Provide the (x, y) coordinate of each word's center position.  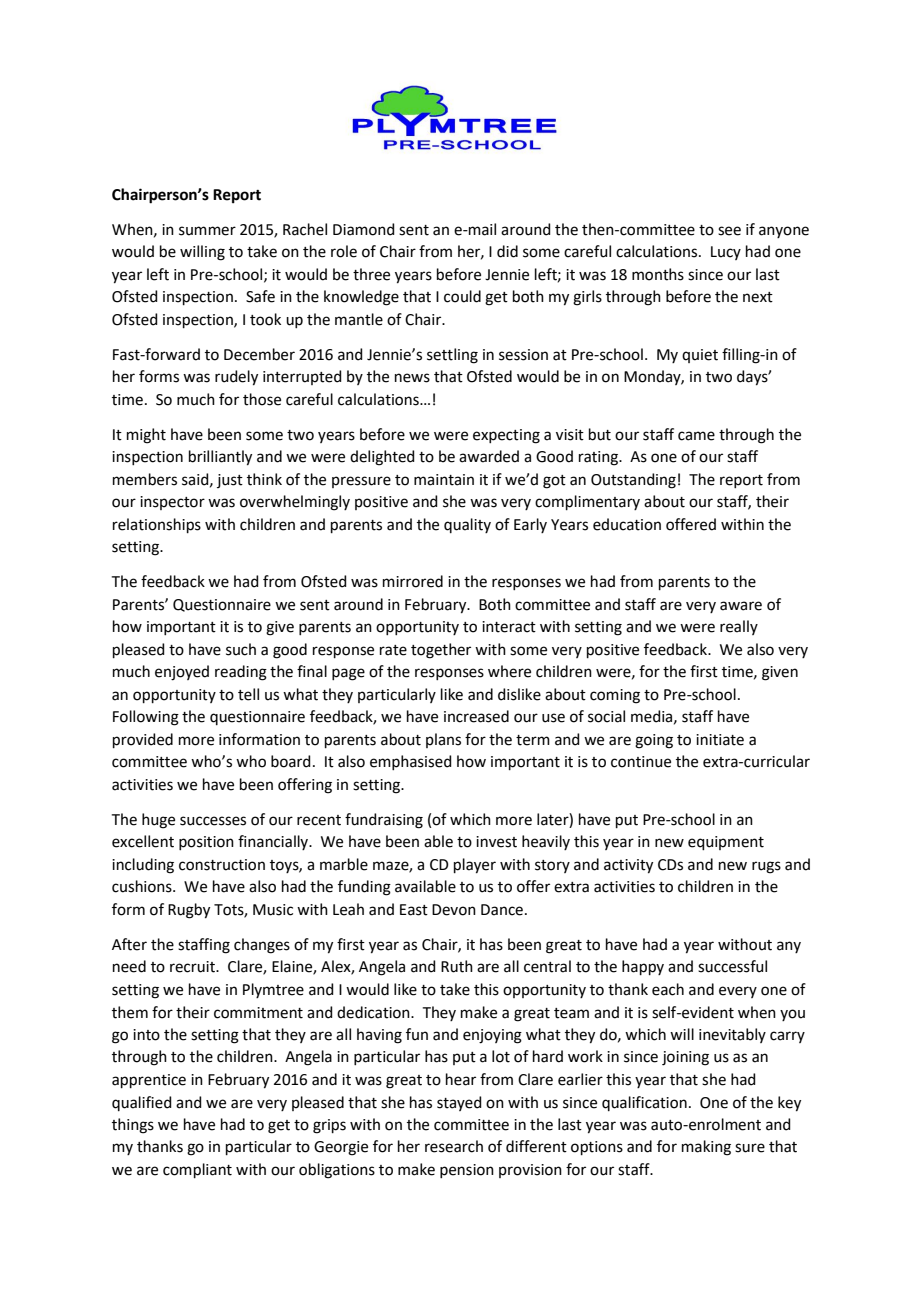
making (706, 1148)
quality (467, 525)
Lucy (726, 253)
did (507, 251)
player (475, 866)
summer (207, 231)
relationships (157, 525)
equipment (726, 843)
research (454, 1146)
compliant (197, 1170)
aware (741, 606)
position (206, 843)
